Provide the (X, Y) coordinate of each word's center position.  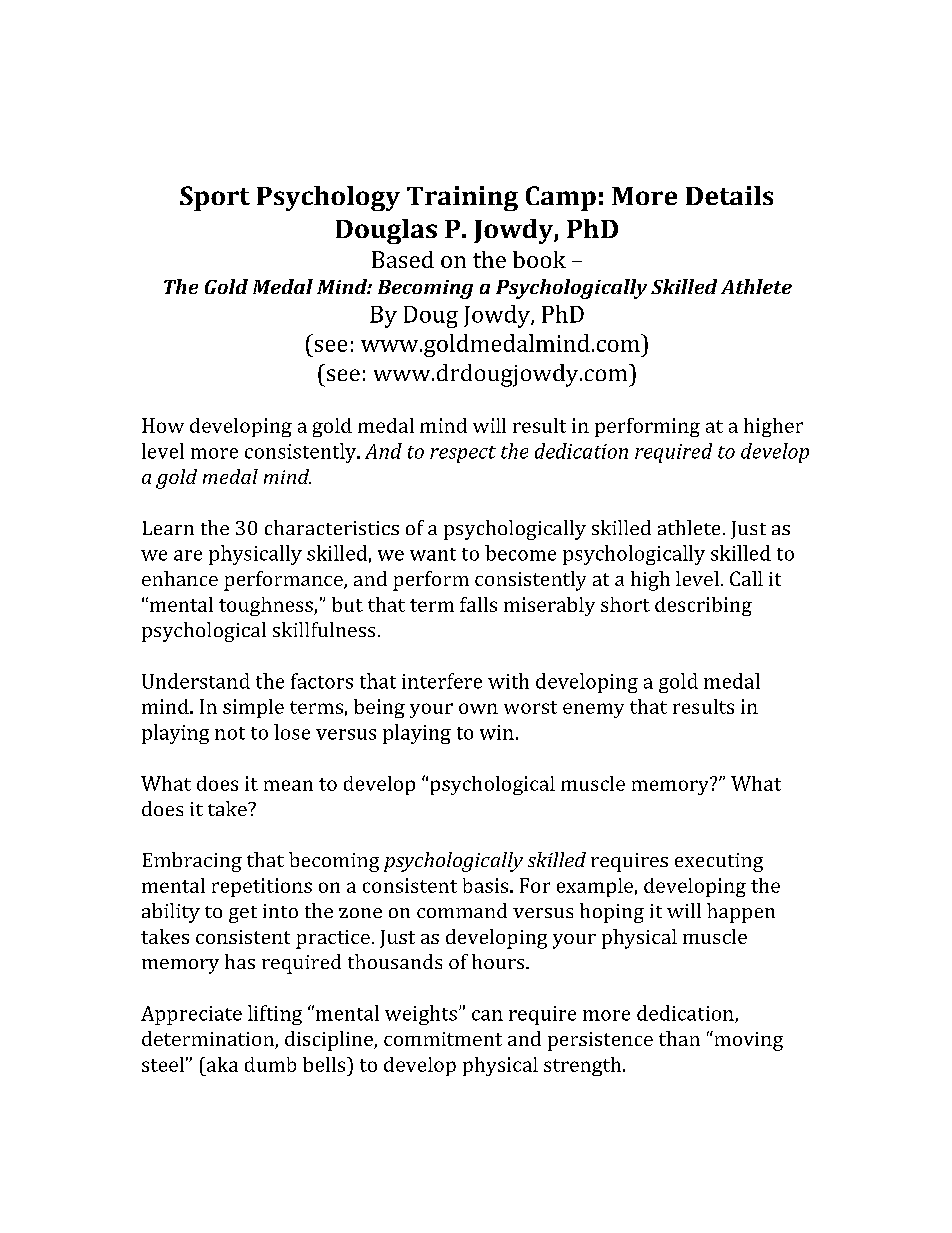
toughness (267, 606)
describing (703, 606)
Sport (215, 198)
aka (221, 1064)
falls (478, 604)
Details (729, 195)
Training (462, 198)
